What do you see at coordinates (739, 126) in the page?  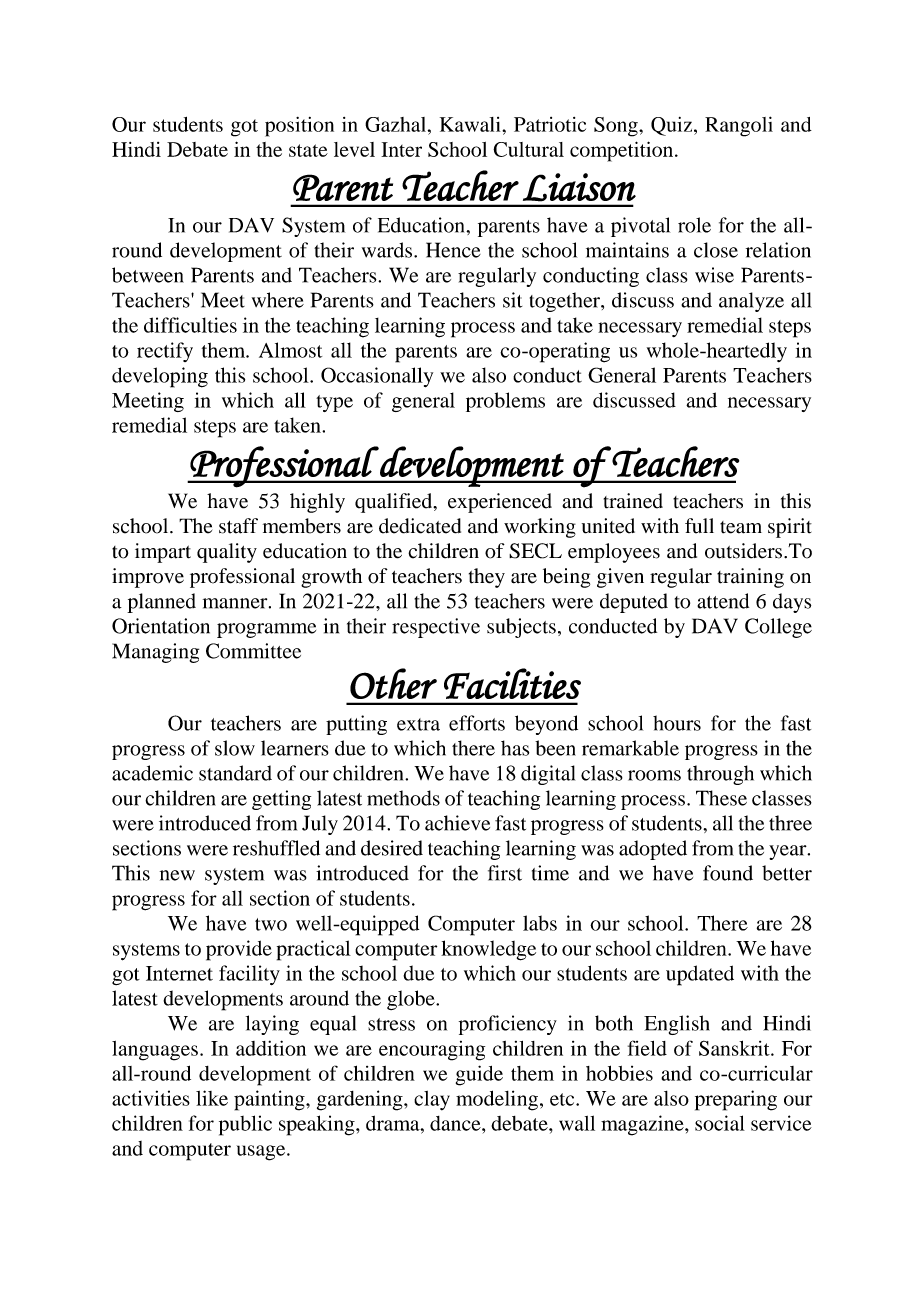 I see `Rangoli` at bounding box center [739, 126].
